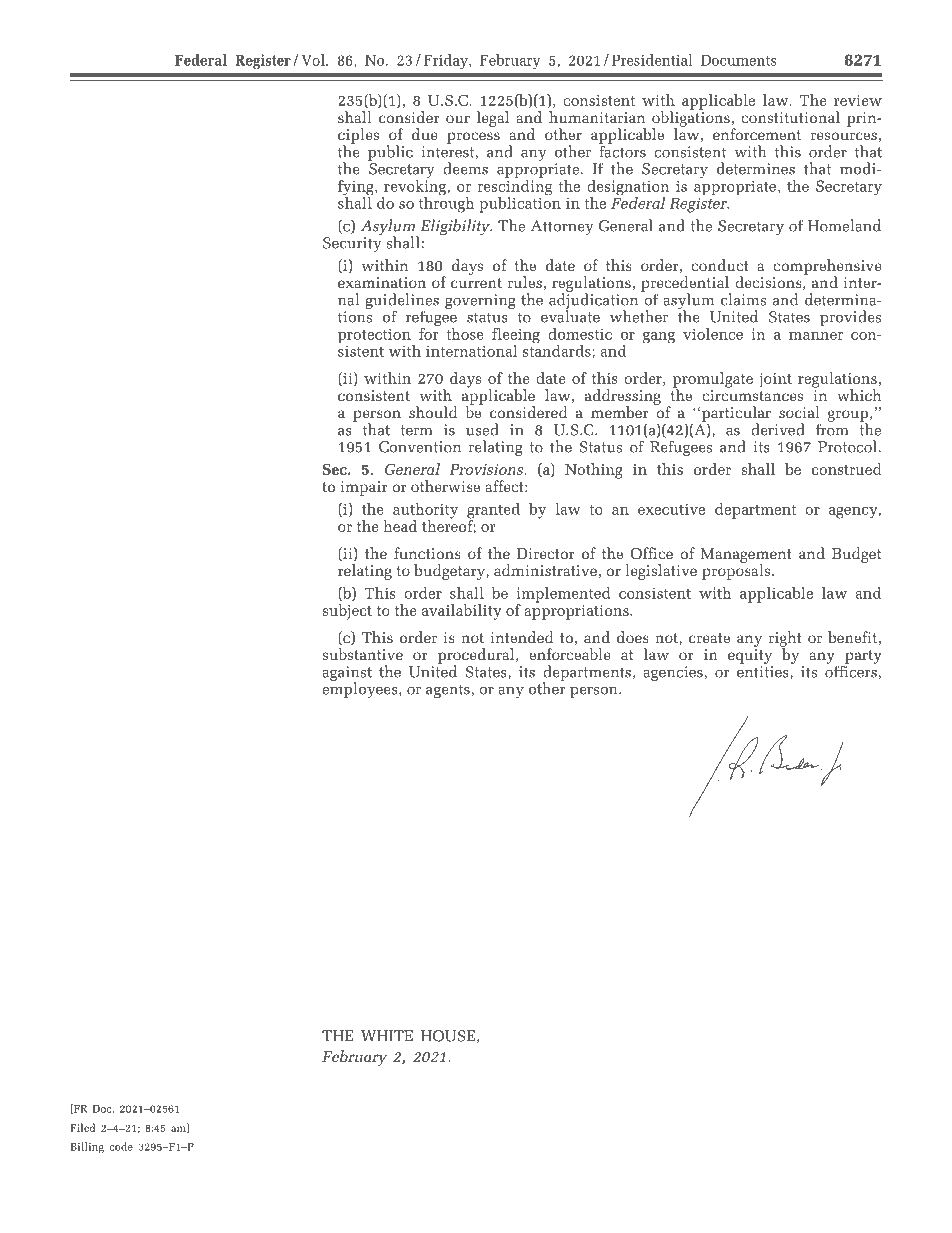 The height and width of the screenshot is (1233, 952). I want to click on employees, so click(361, 689).
